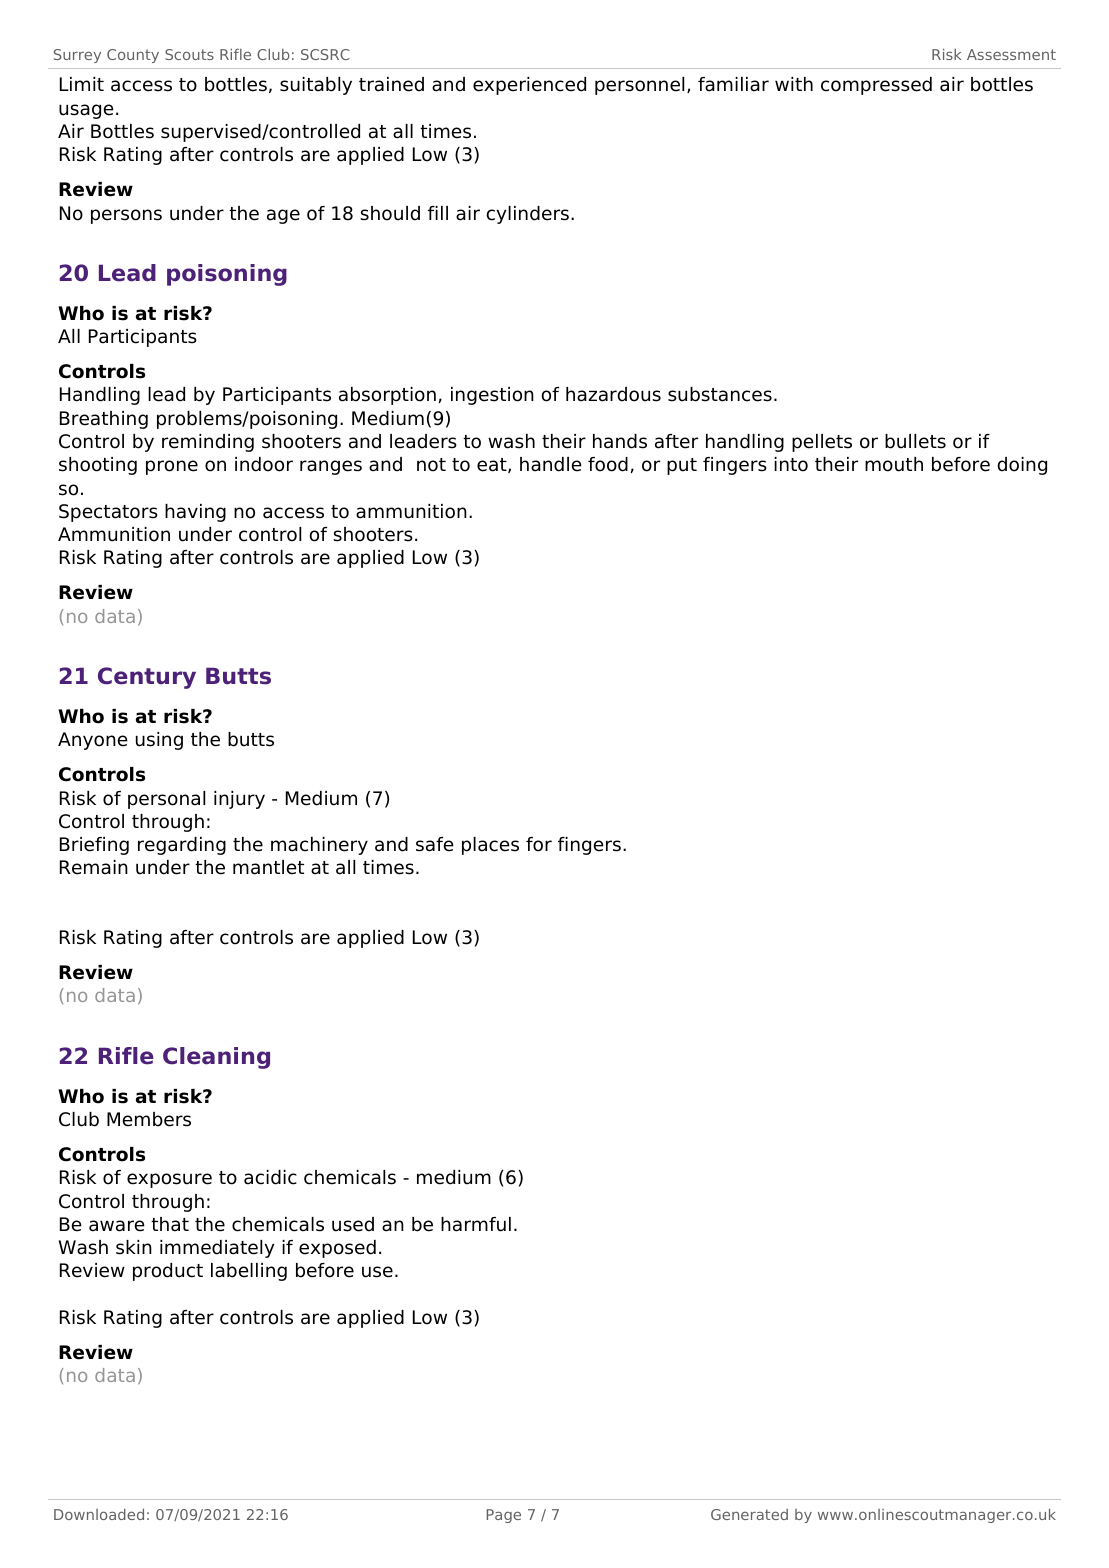 The width and height of the image is (1109, 1568). Describe the element at coordinates (490, 846) in the image. I see `places` at that location.
